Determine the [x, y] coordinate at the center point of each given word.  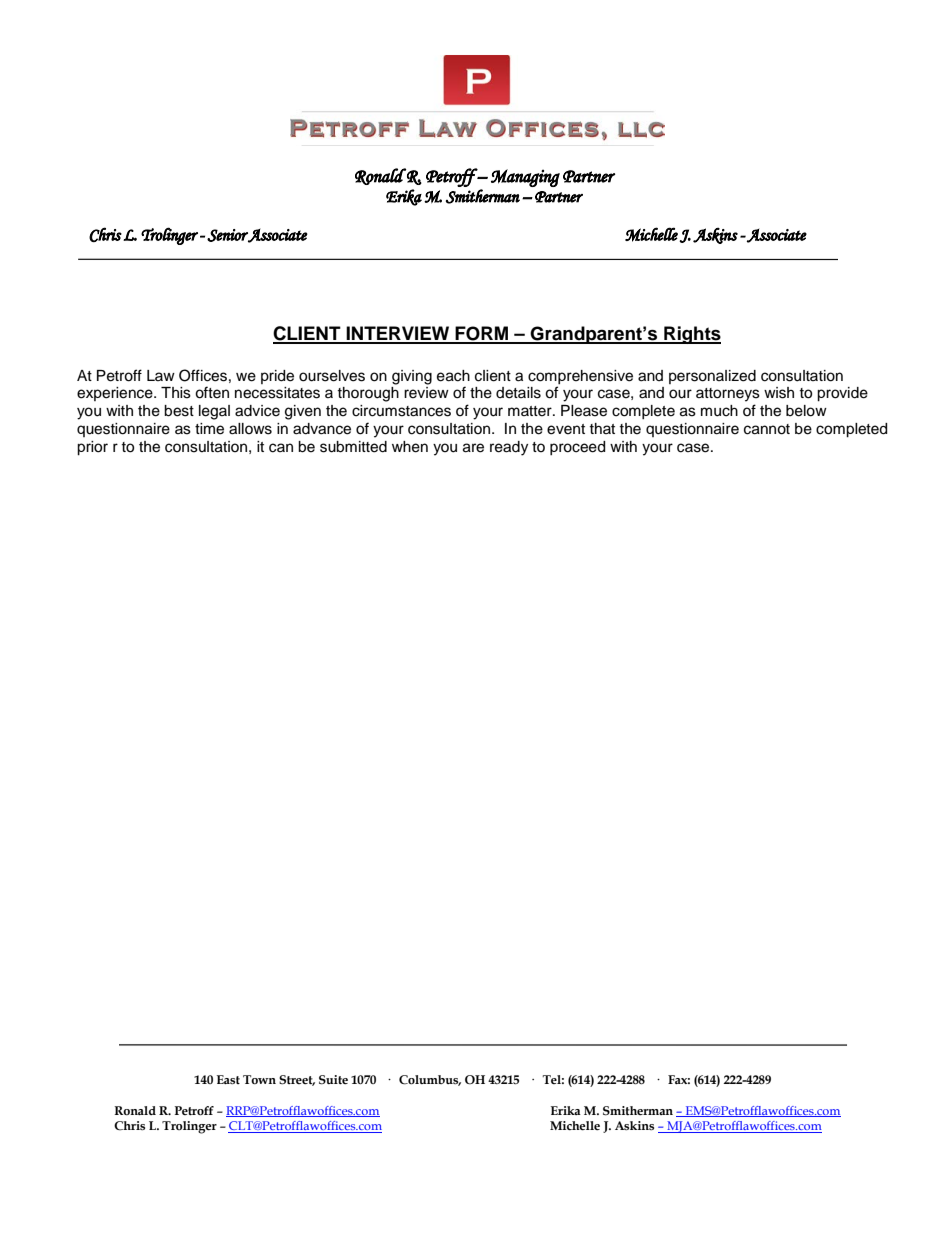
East [228, 1079]
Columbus [430, 1080]
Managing [525, 178]
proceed [577, 448]
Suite [333, 1080]
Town [259, 1080]
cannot [767, 429]
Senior [227, 235]
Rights [691, 335]
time [209, 429]
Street [297, 1080]
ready [509, 448]
